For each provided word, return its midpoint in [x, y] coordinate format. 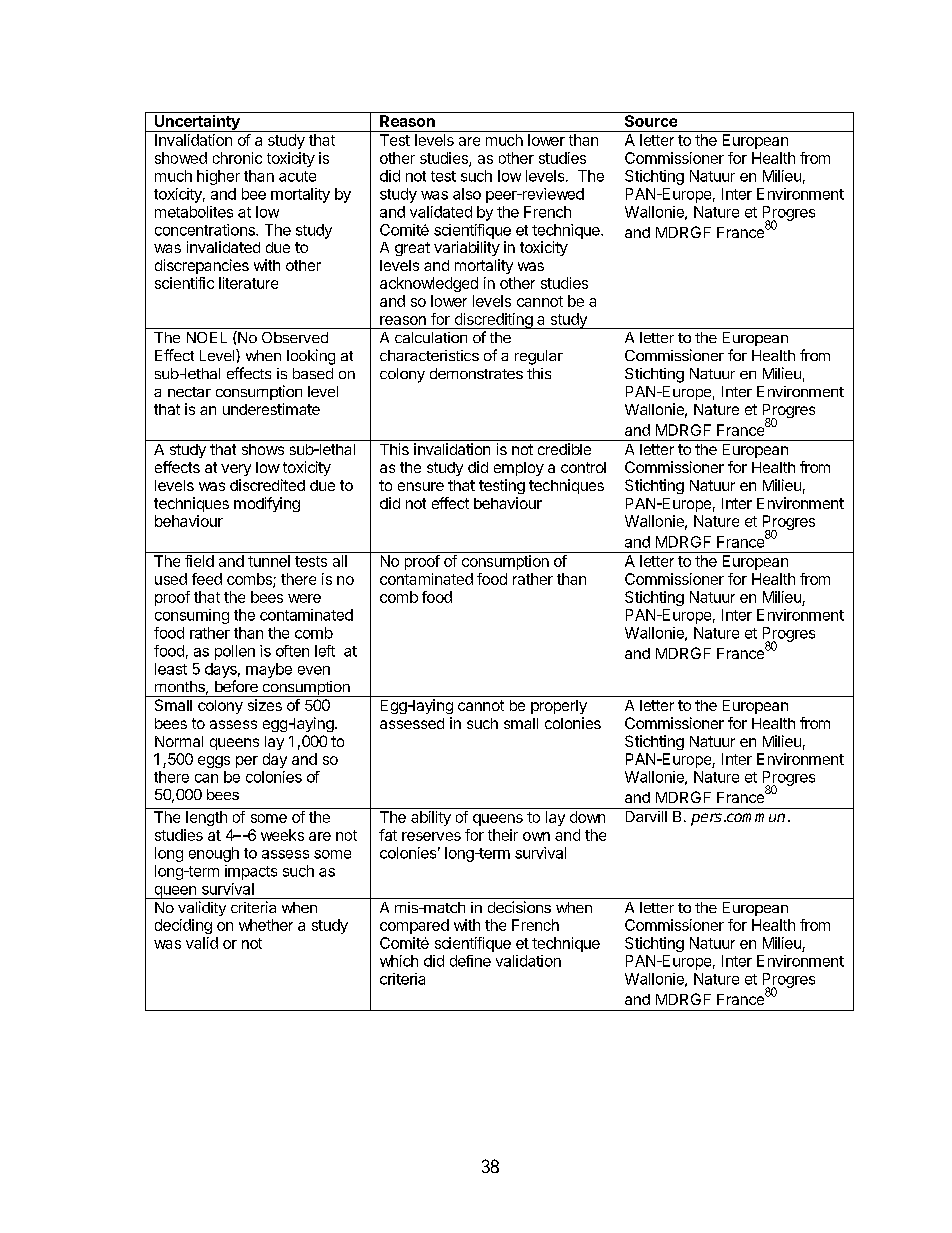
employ [519, 469]
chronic [237, 158]
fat [388, 835]
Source [651, 121]
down [587, 817]
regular [539, 357]
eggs [214, 762]
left [325, 651]
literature [248, 283]
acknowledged [429, 284]
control [583, 467]
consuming [192, 616]
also [467, 194]
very [236, 470]
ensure [421, 486]
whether [266, 925]
